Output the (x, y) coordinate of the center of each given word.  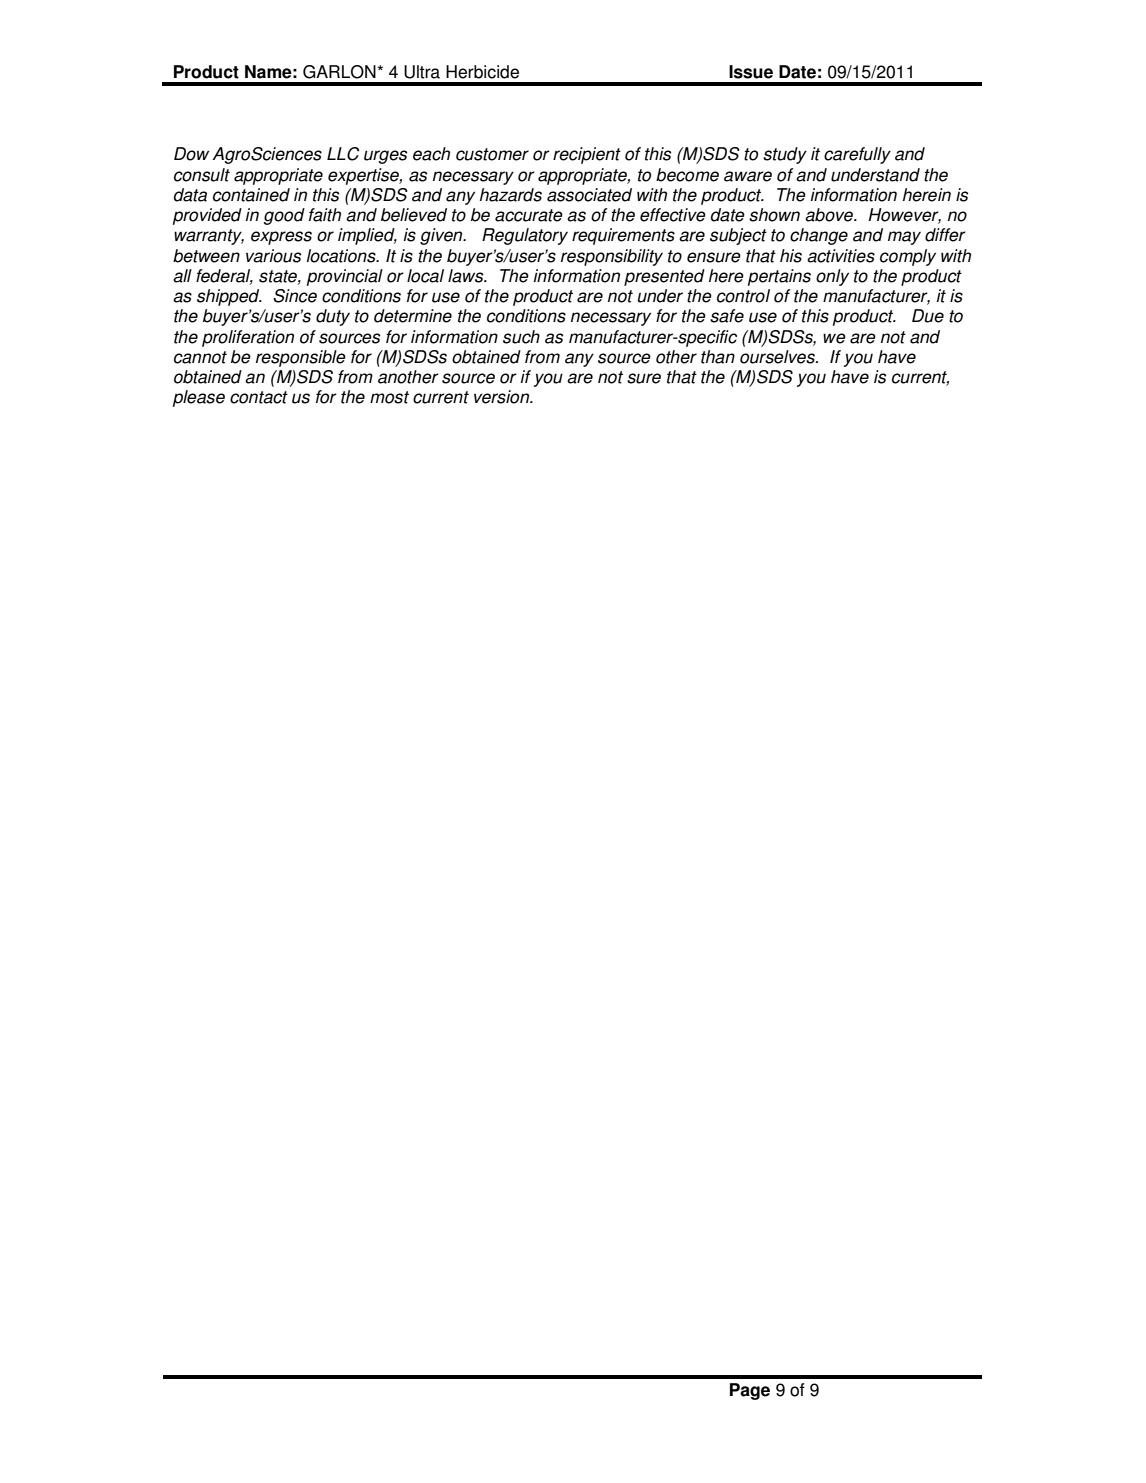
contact (259, 397)
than (718, 357)
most (389, 397)
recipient (587, 155)
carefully (857, 155)
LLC (343, 154)
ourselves (778, 357)
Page (750, 1391)
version (503, 397)
